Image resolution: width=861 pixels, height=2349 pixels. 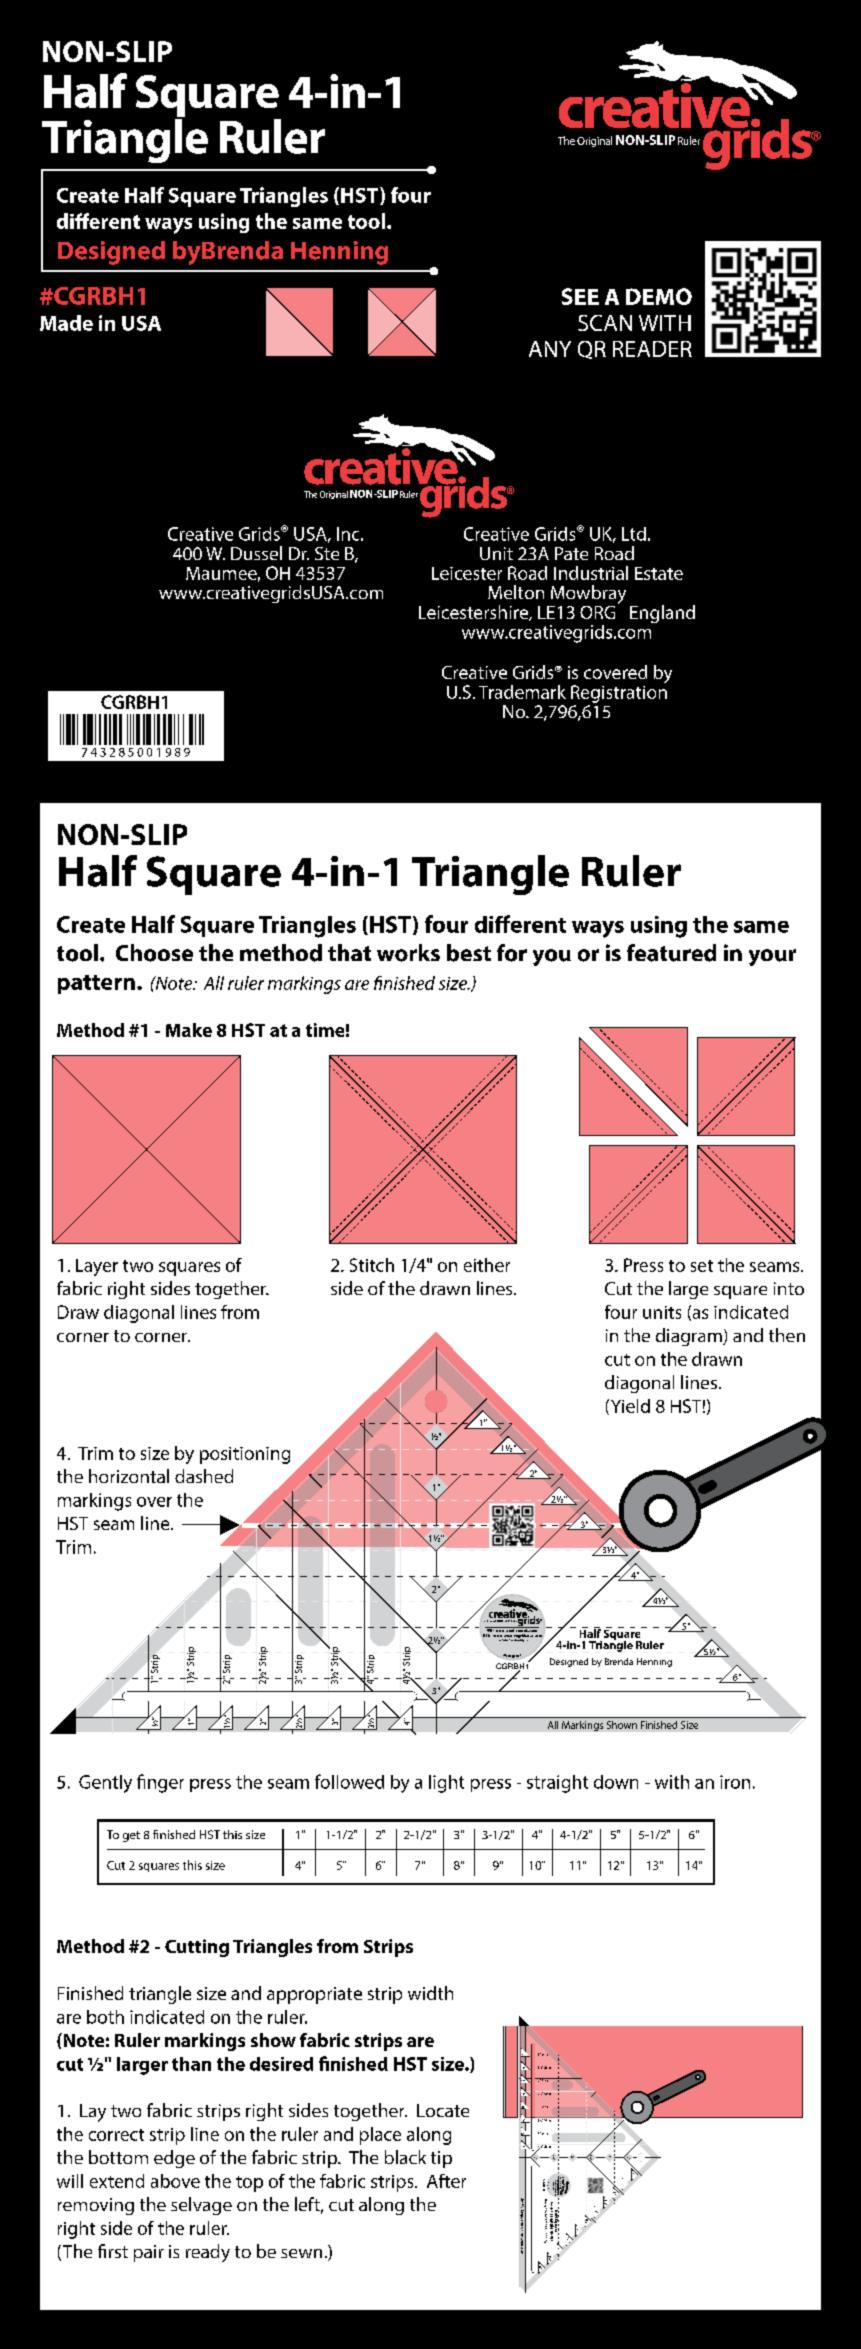 I want to click on iron, so click(x=735, y=1782).
